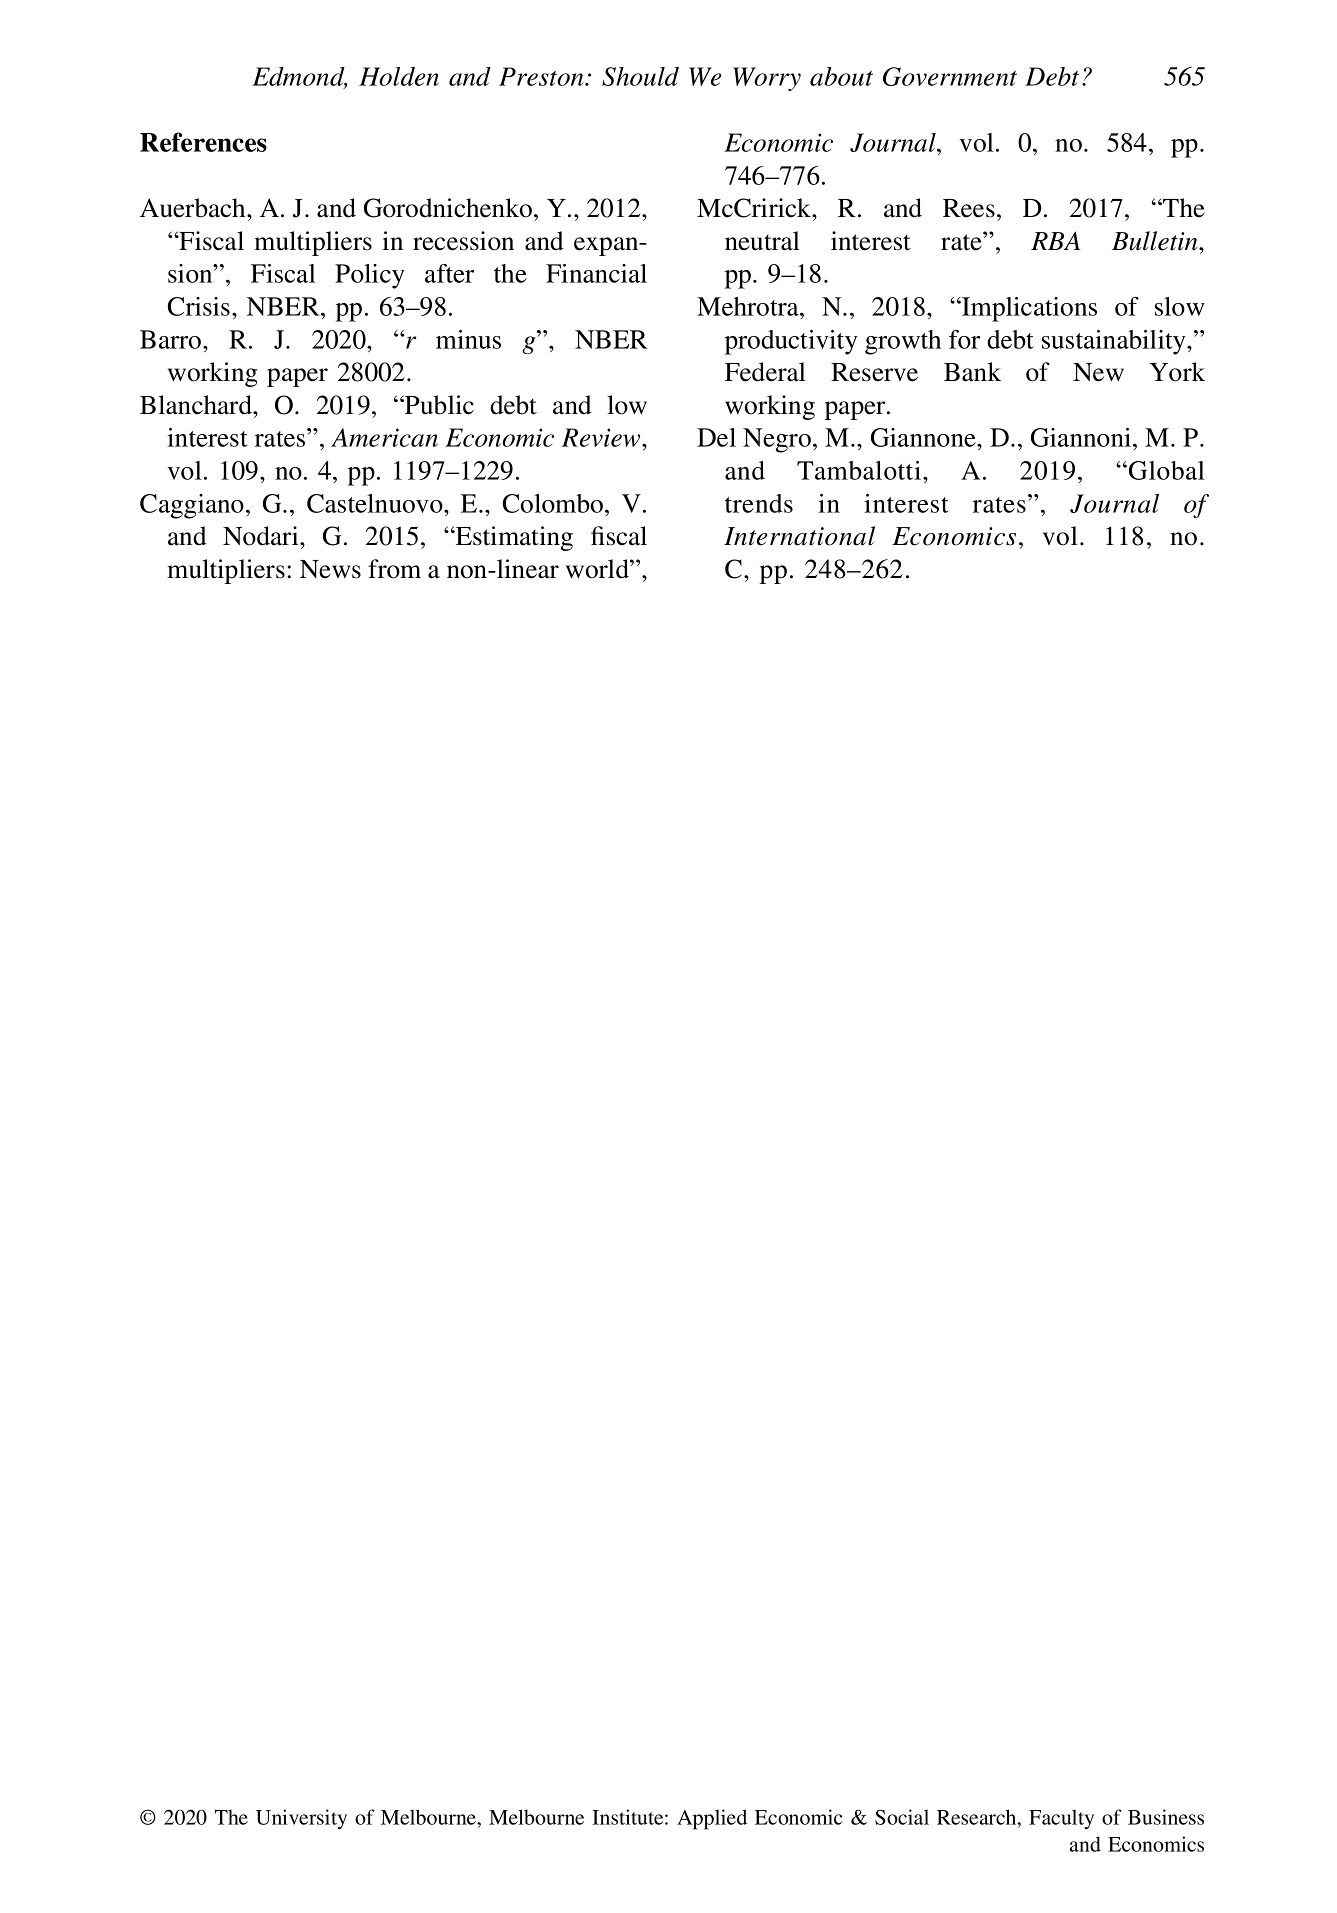 Image resolution: width=1337 pixels, height=1913 pixels. What do you see at coordinates (598, 569) in the screenshot?
I see `world` at bounding box center [598, 569].
